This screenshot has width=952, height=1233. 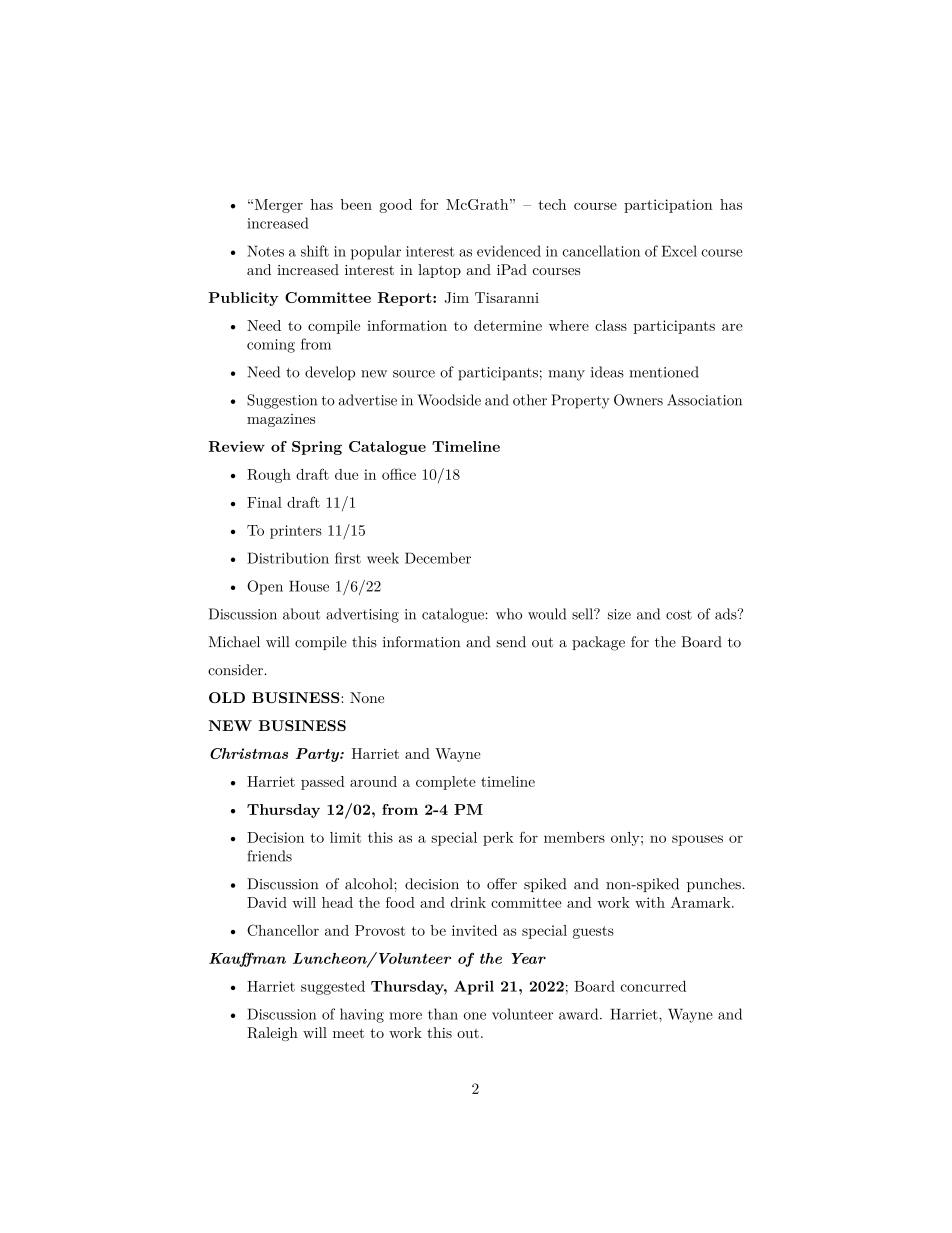 I want to click on April, so click(x=474, y=987).
